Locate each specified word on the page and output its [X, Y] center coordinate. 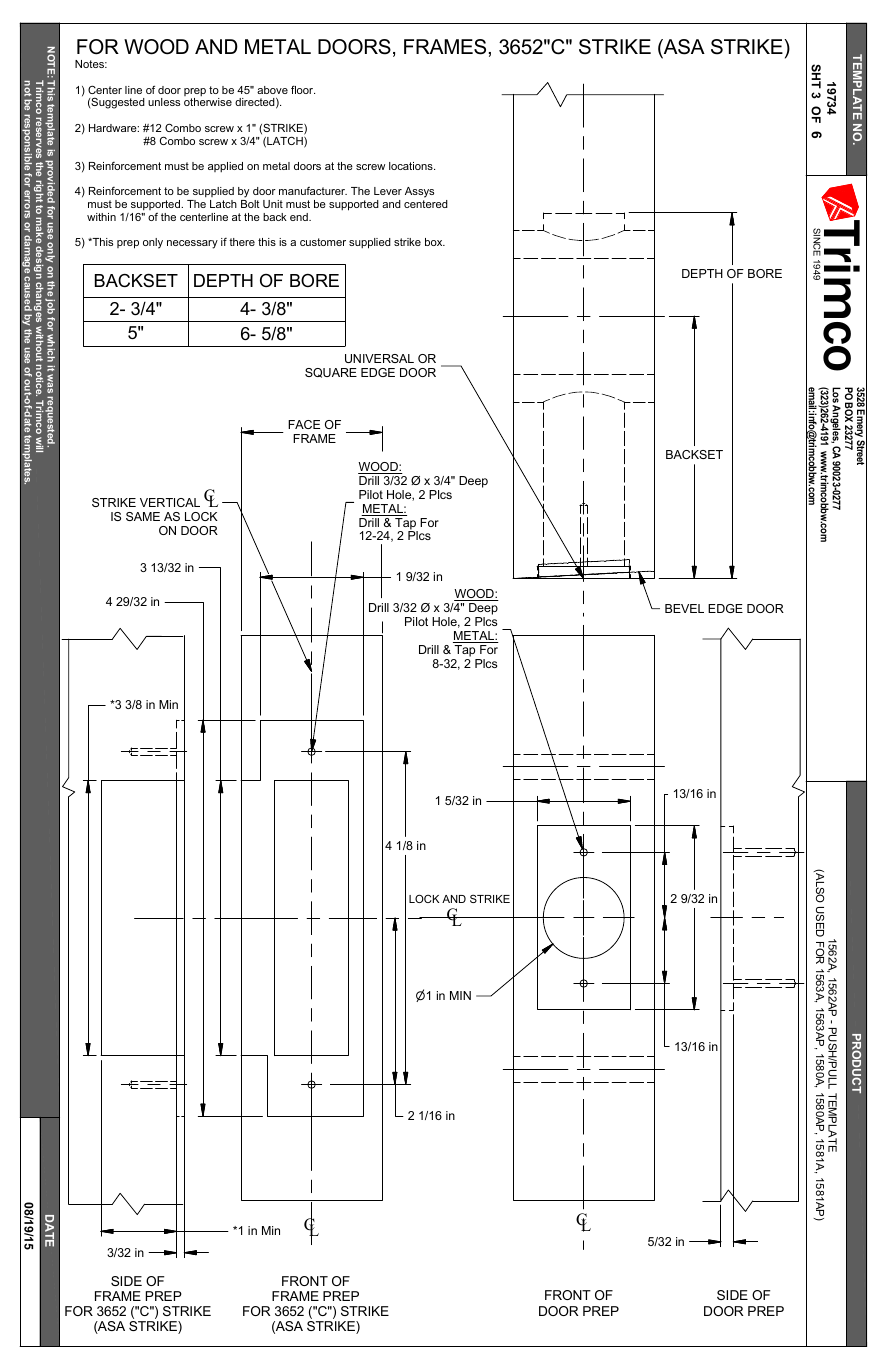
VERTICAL [170, 502]
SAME [143, 516]
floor [303, 89]
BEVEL [684, 608]
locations [412, 166]
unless [164, 102]
